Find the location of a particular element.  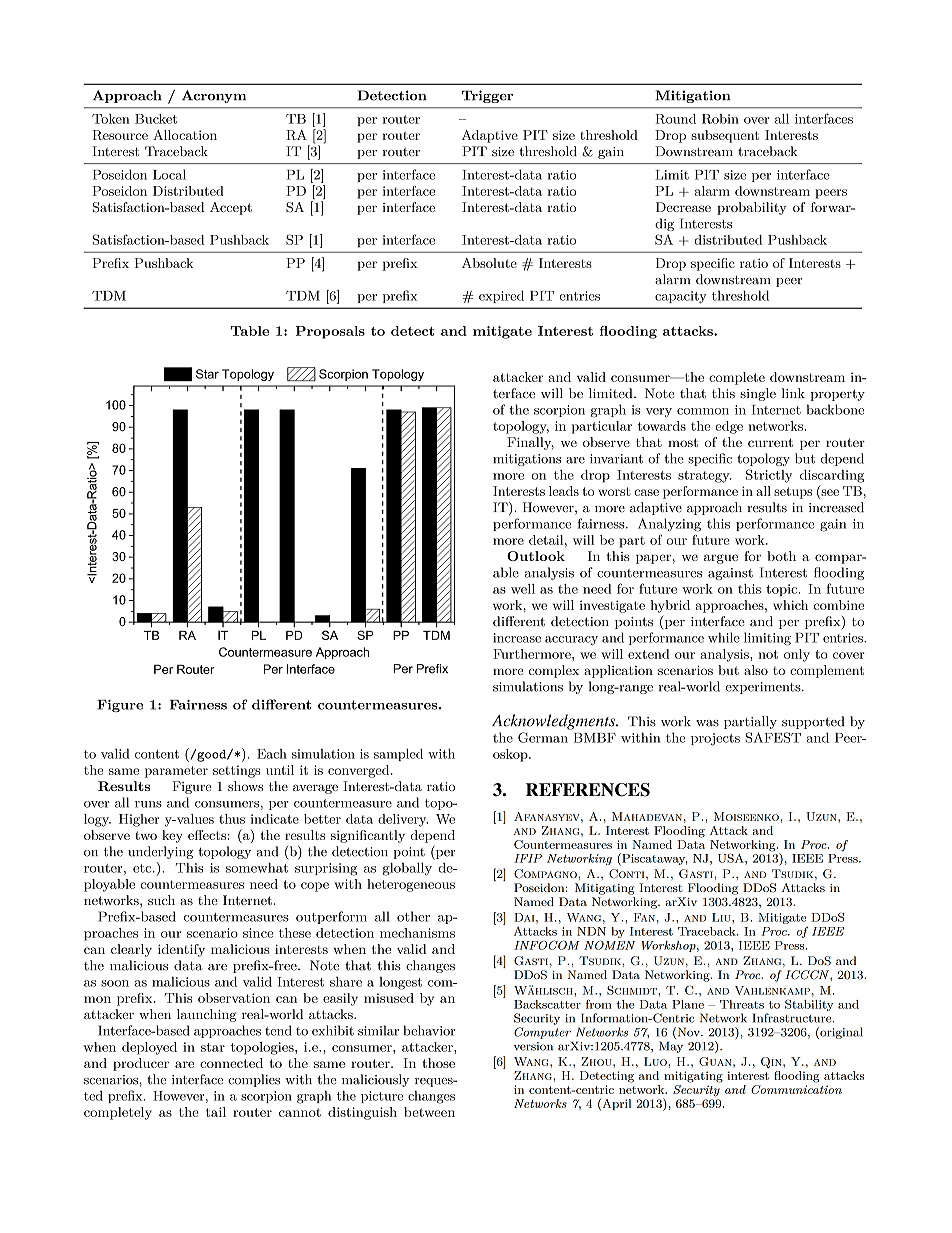

expired is located at coordinates (501, 296).
